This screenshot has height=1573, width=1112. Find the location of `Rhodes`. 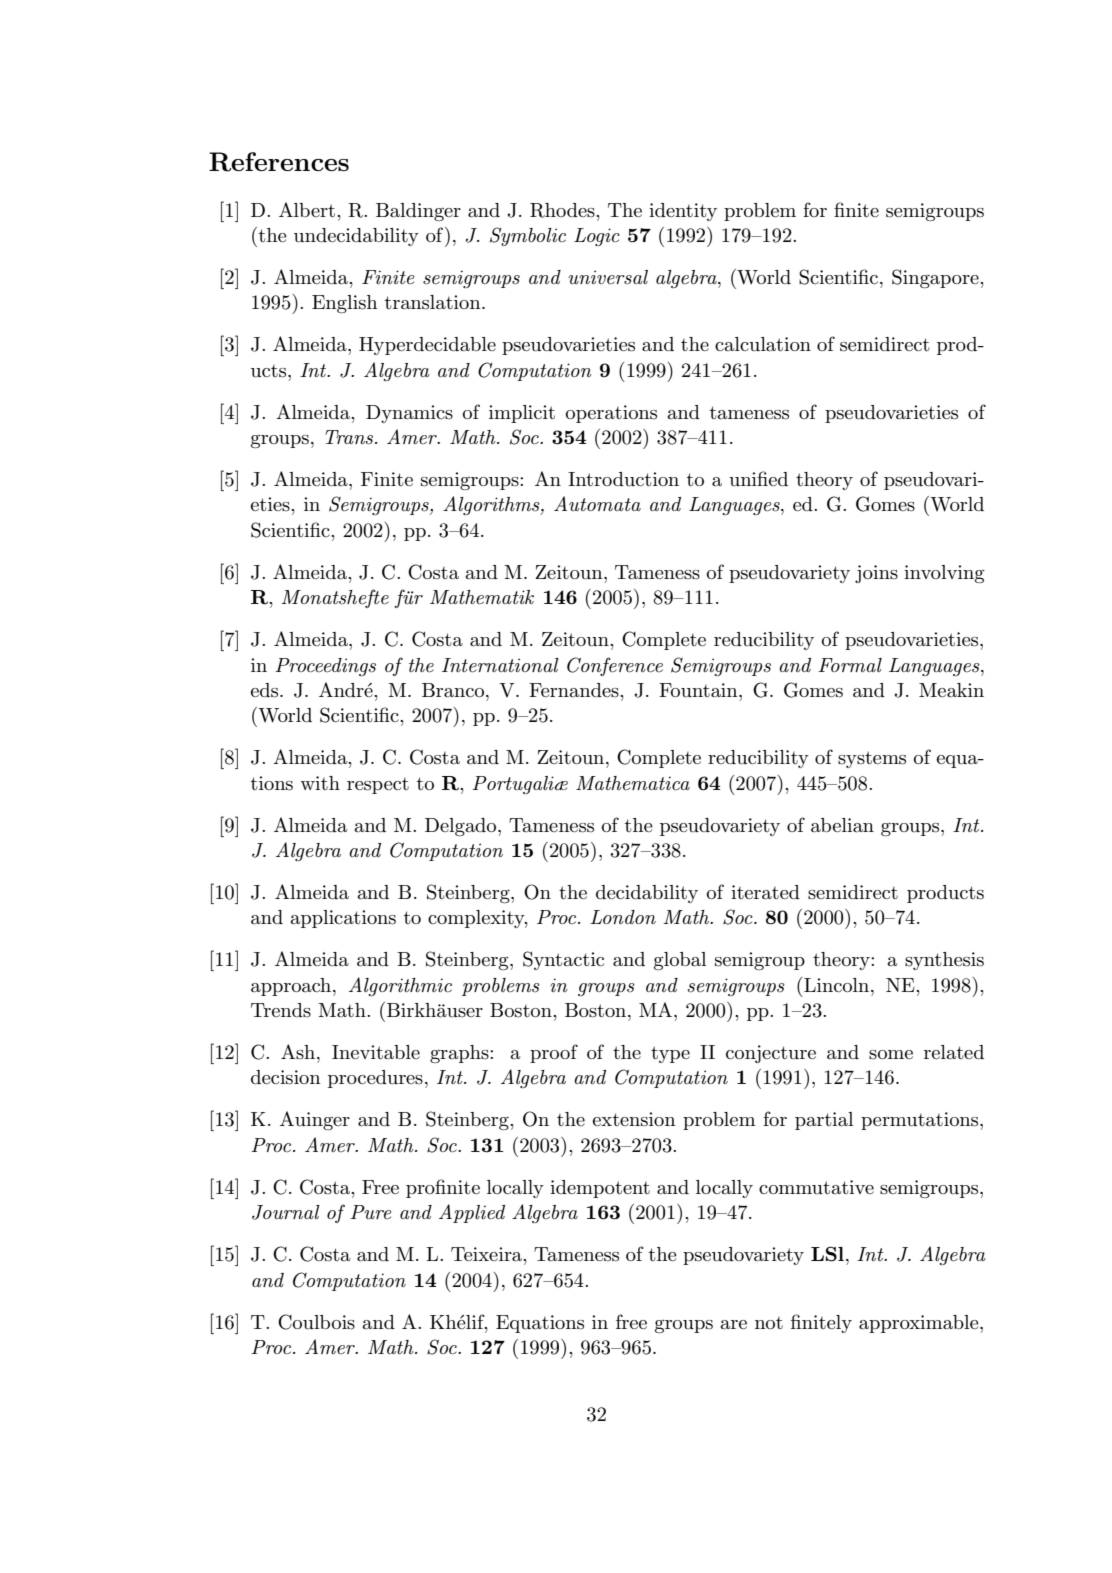

Rhodes is located at coordinates (563, 210).
